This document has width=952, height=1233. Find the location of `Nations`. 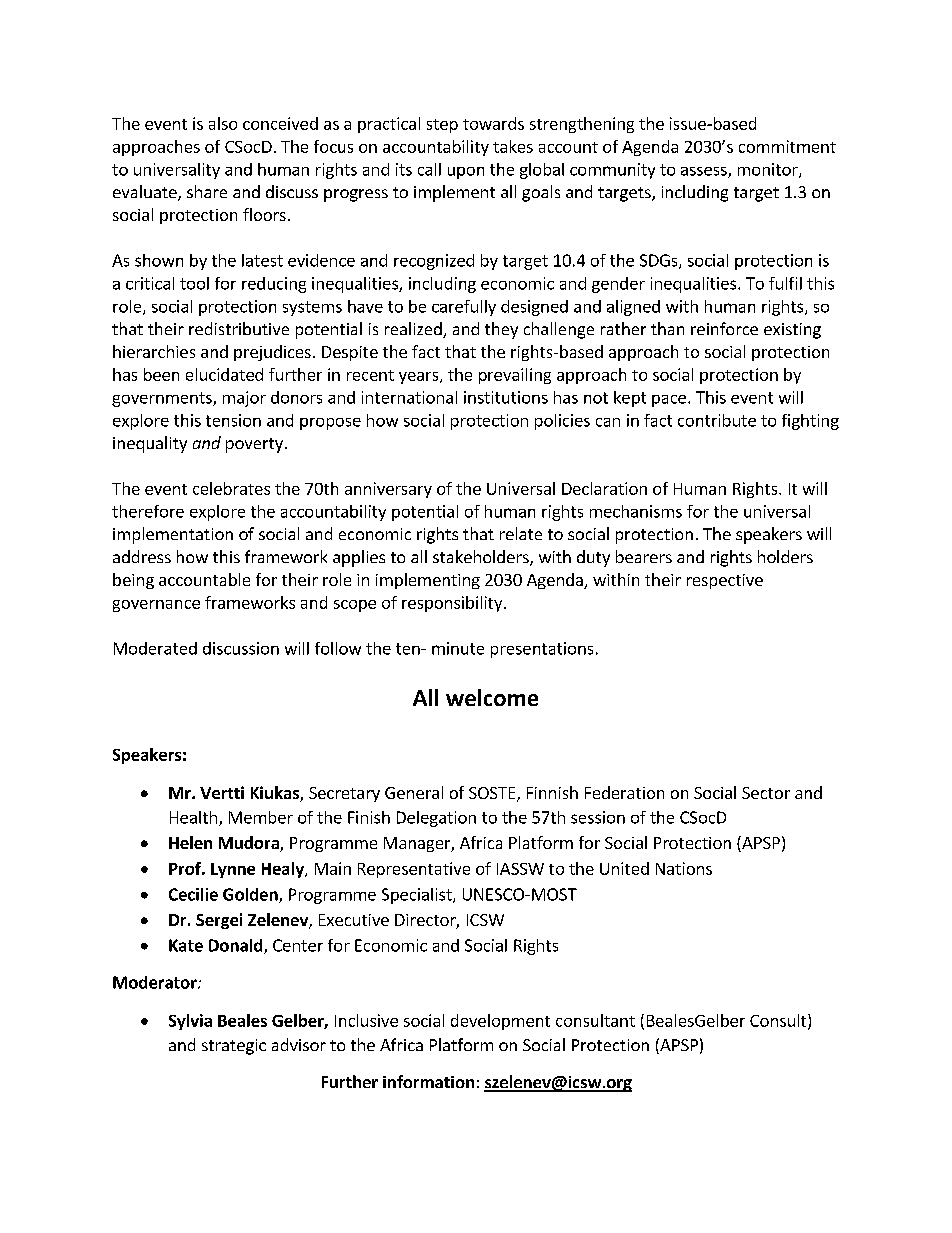

Nations is located at coordinates (684, 868).
